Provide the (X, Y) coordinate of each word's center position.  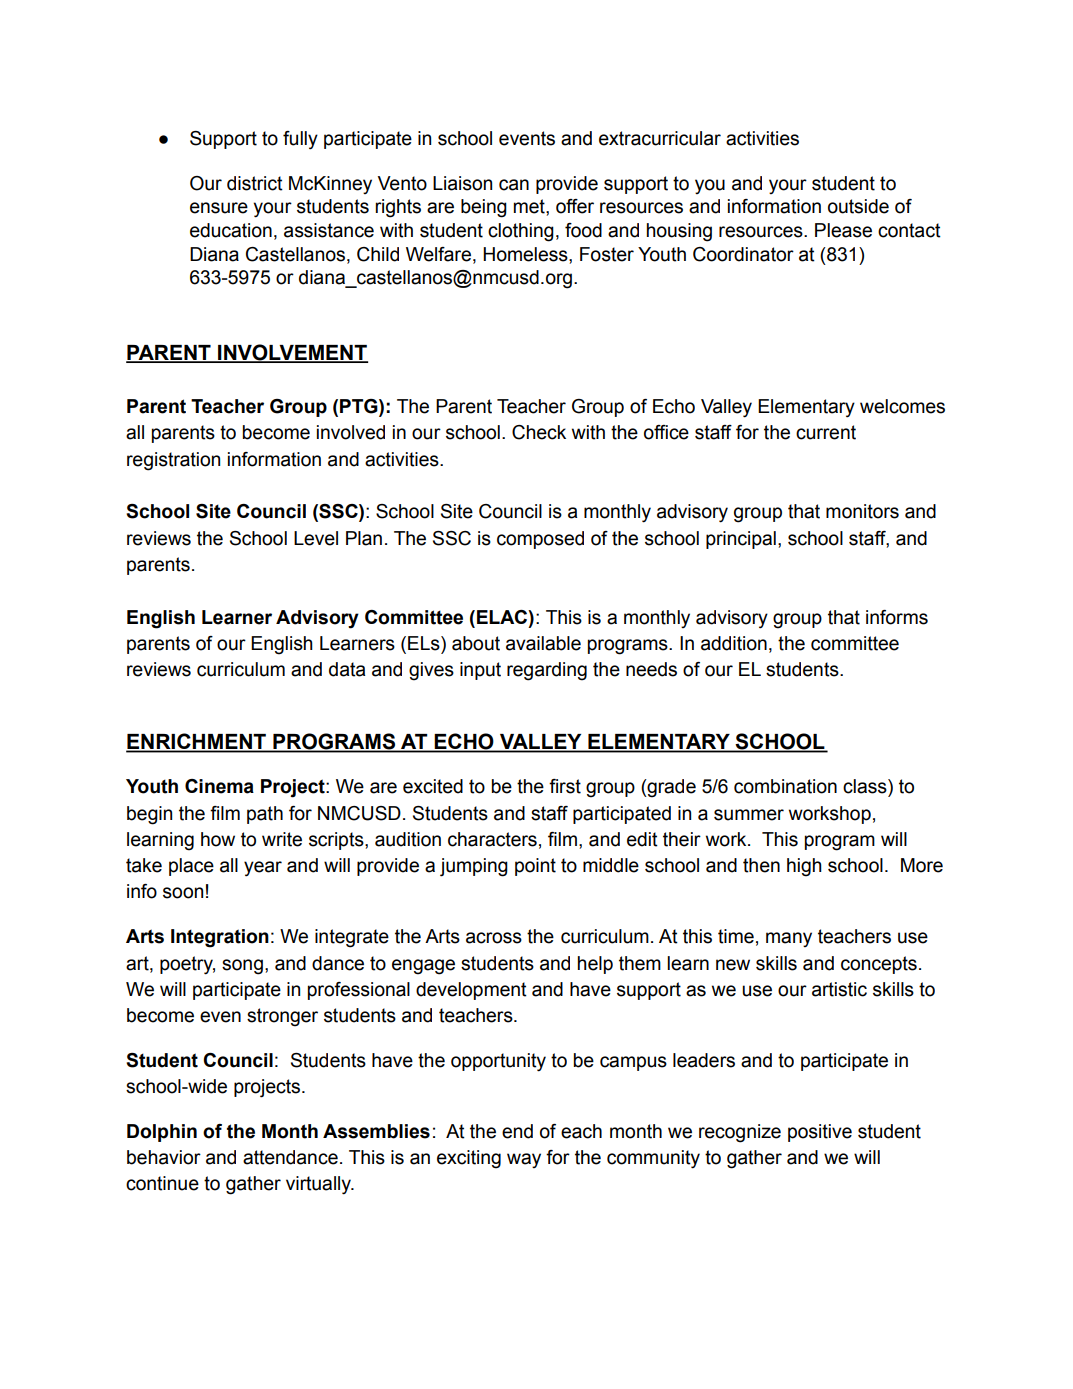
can (514, 185)
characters (492, 839)
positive (820, 1133)
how (218, 839)
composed (540, 540)
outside (858, 206)
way (524, 1160)
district (255, 183)
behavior (164, 1157)
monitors (862, 511)
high (804, 867)
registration (173, 461)
